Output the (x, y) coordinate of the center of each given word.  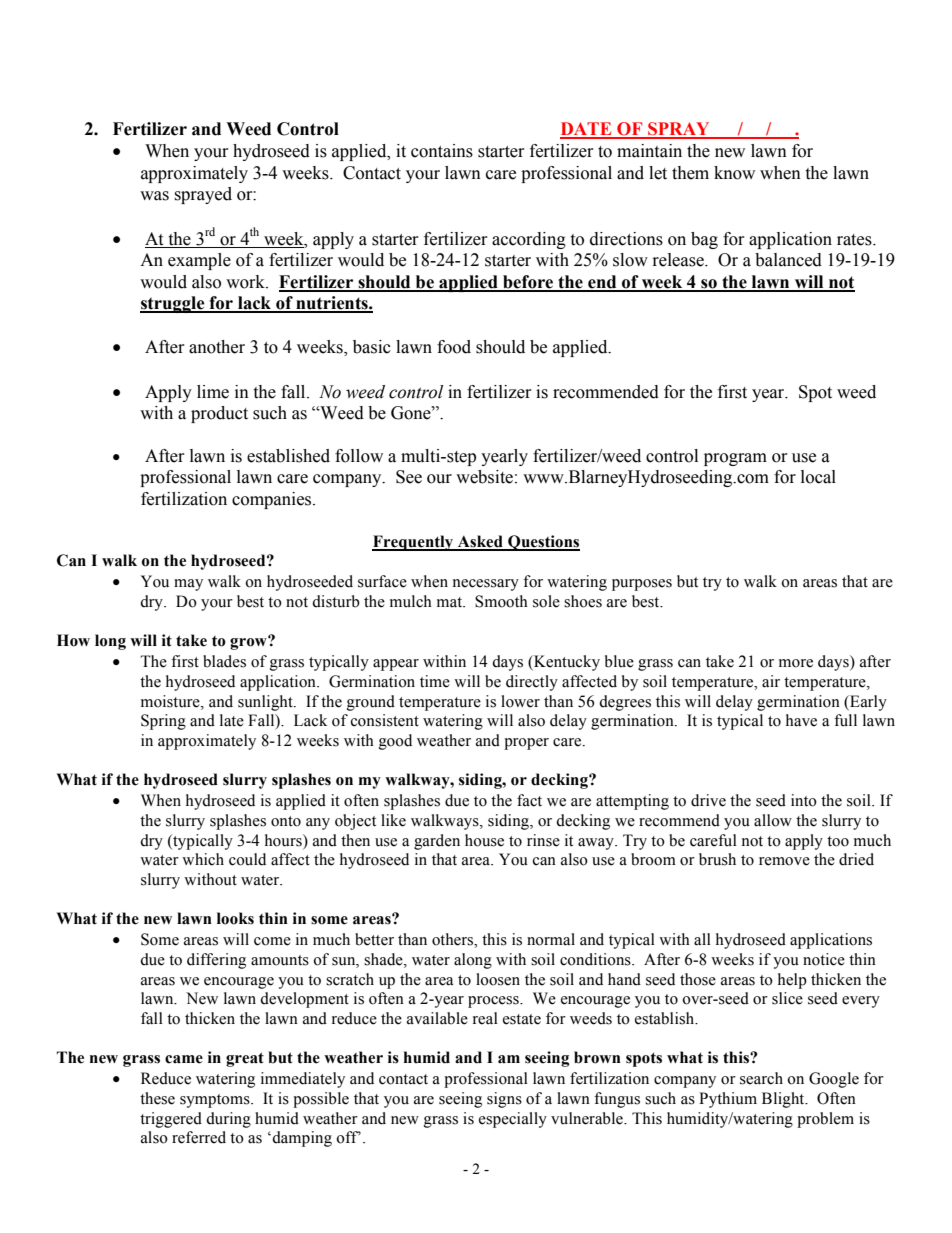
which (203, 859)
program (735, 459)
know (734, 173)
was (154, 196)
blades (224, 661)
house (484, 840)
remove (784, 861)
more (796, 663)
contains (442, 151)
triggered (171, 1120)
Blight (784, 1100)
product (219, 414)
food (454, 347)
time (435, 681)
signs (504, 1100)
